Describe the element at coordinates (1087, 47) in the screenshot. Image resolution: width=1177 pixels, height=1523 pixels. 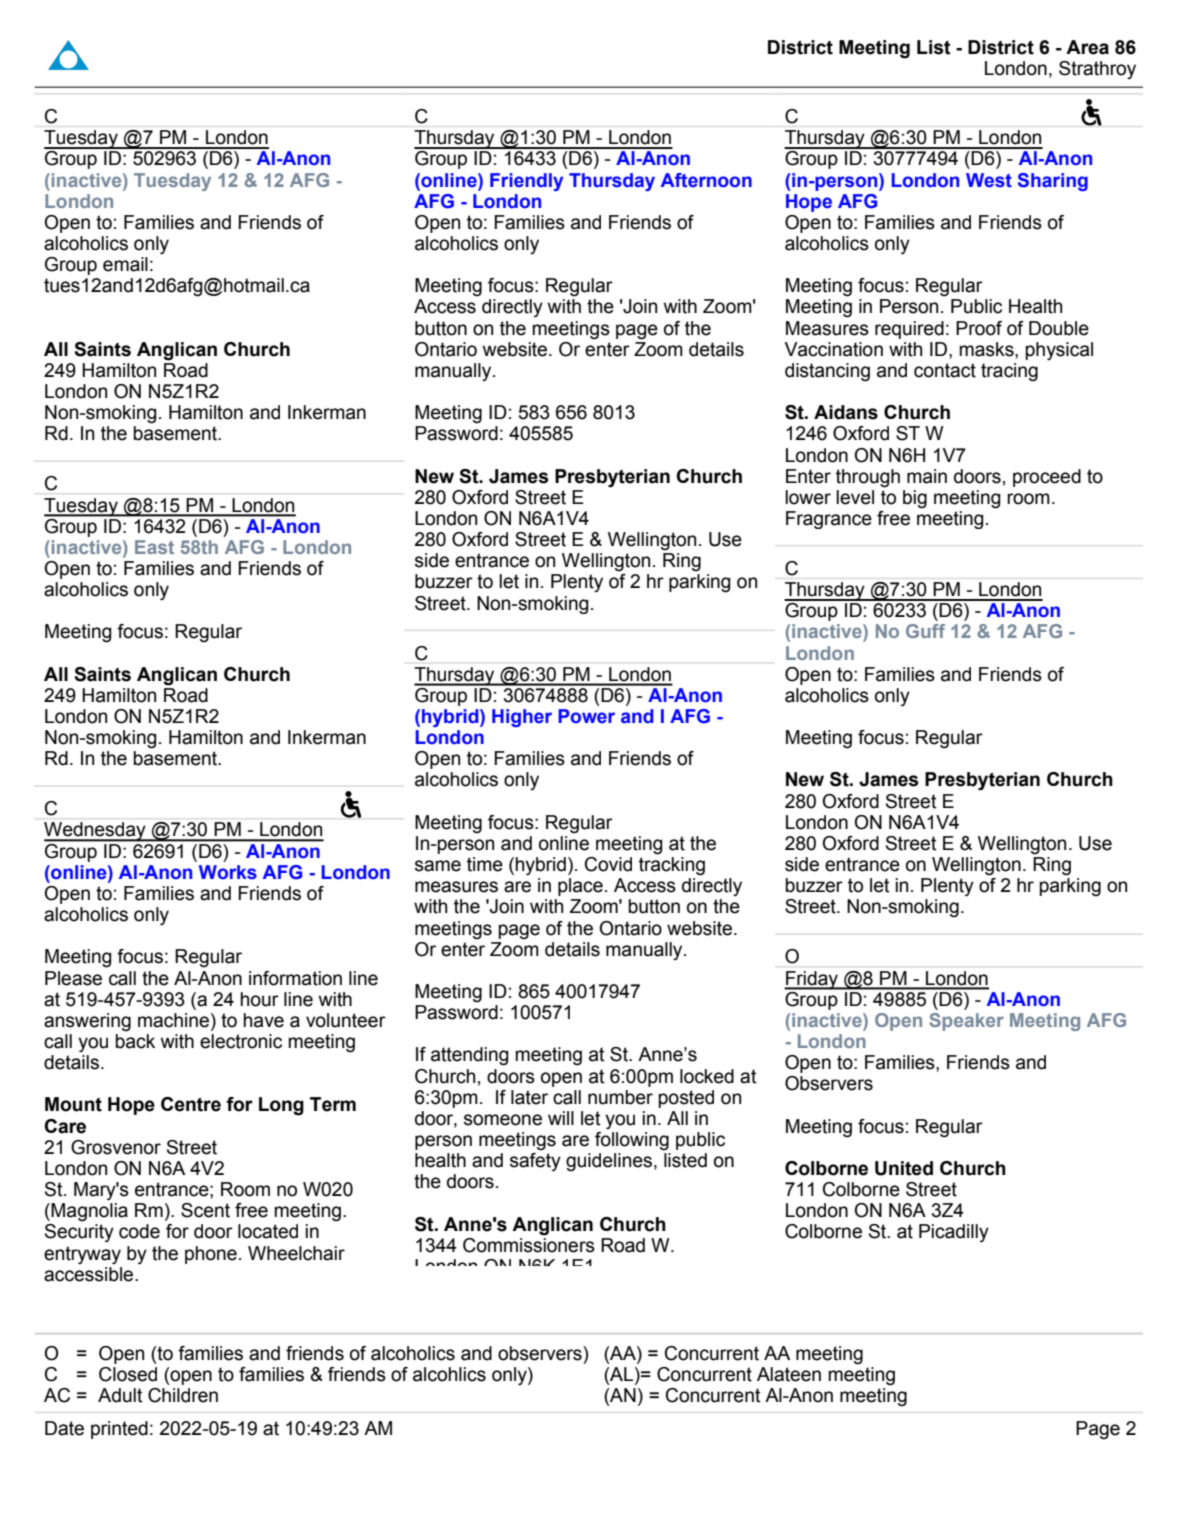
I see `Area` at that location.
